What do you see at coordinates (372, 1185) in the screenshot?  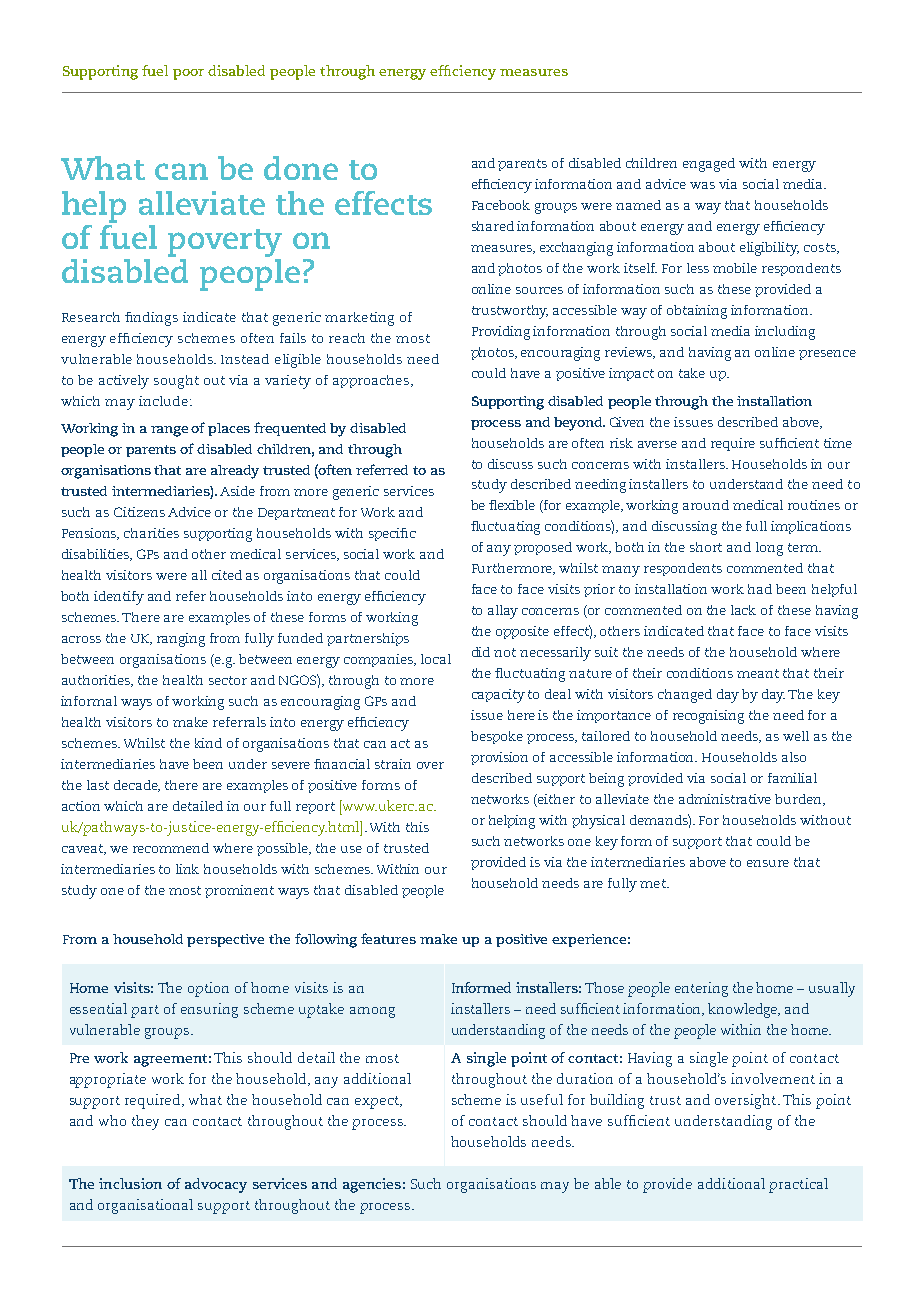 I see `agencies` at bounding box center [372, 1185].
